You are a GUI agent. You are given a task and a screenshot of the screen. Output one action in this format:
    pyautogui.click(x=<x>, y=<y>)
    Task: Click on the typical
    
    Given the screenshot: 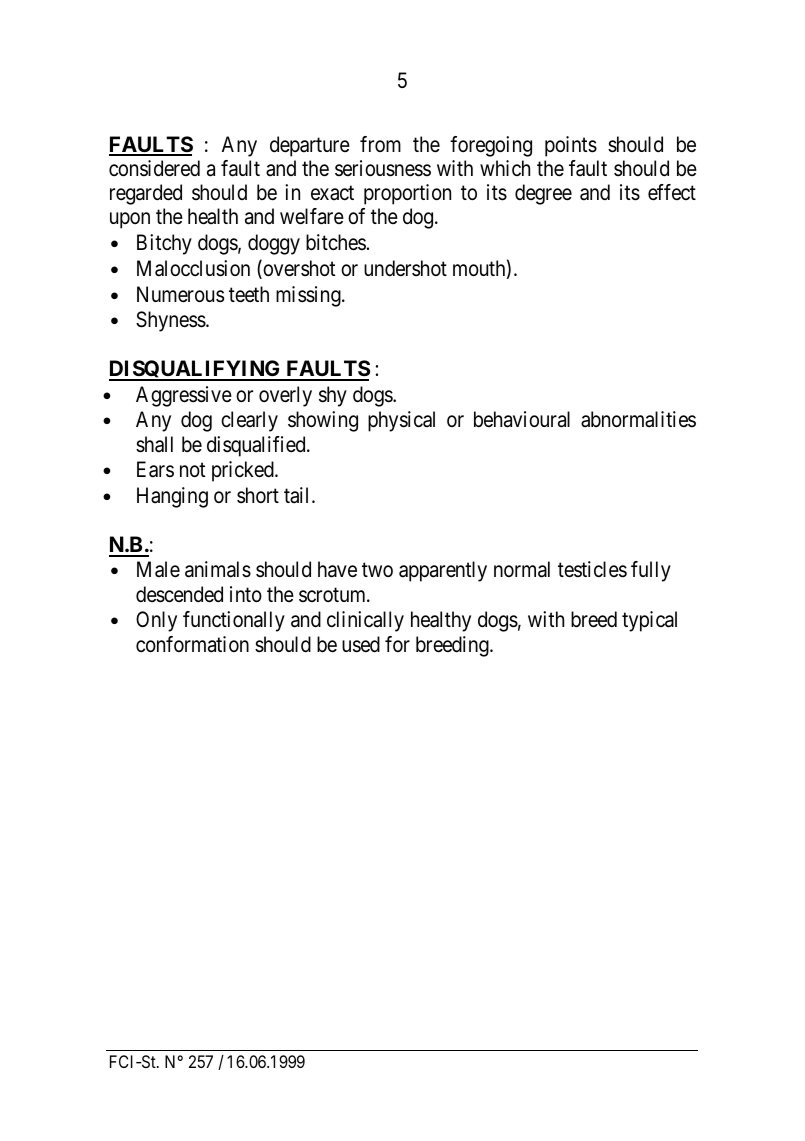 What is the action you would take?
    pyautogui.click(x=649, y=621)
